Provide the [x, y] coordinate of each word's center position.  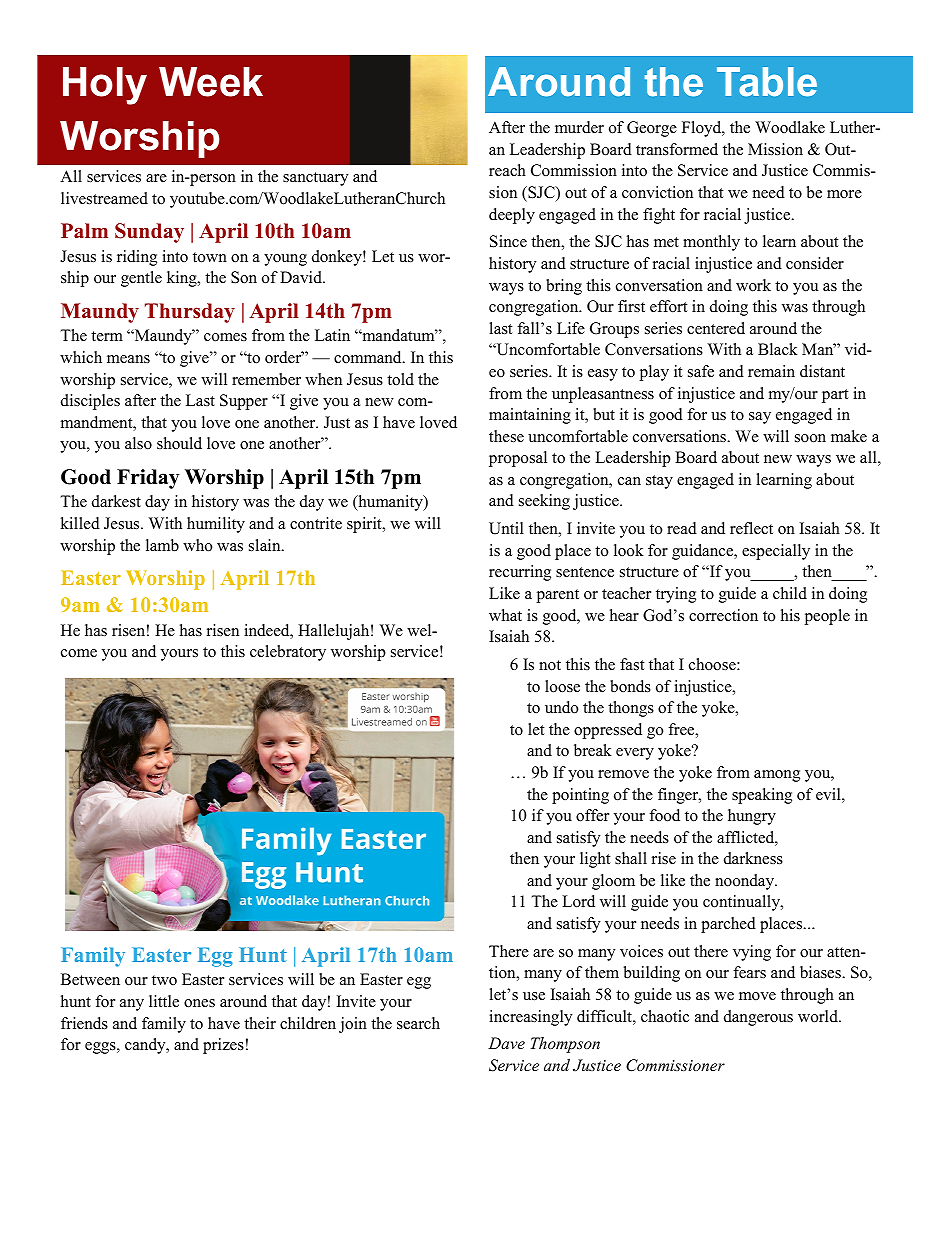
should [179, 443]
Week [211, 82]
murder [579, 127]
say [760, 418]
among [777, 776]
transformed [677, 149]
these [506, 436]
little [164, 1001]
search [418, 1023]
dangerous [758, 1018]
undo [561, 707]
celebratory [288, 653]
